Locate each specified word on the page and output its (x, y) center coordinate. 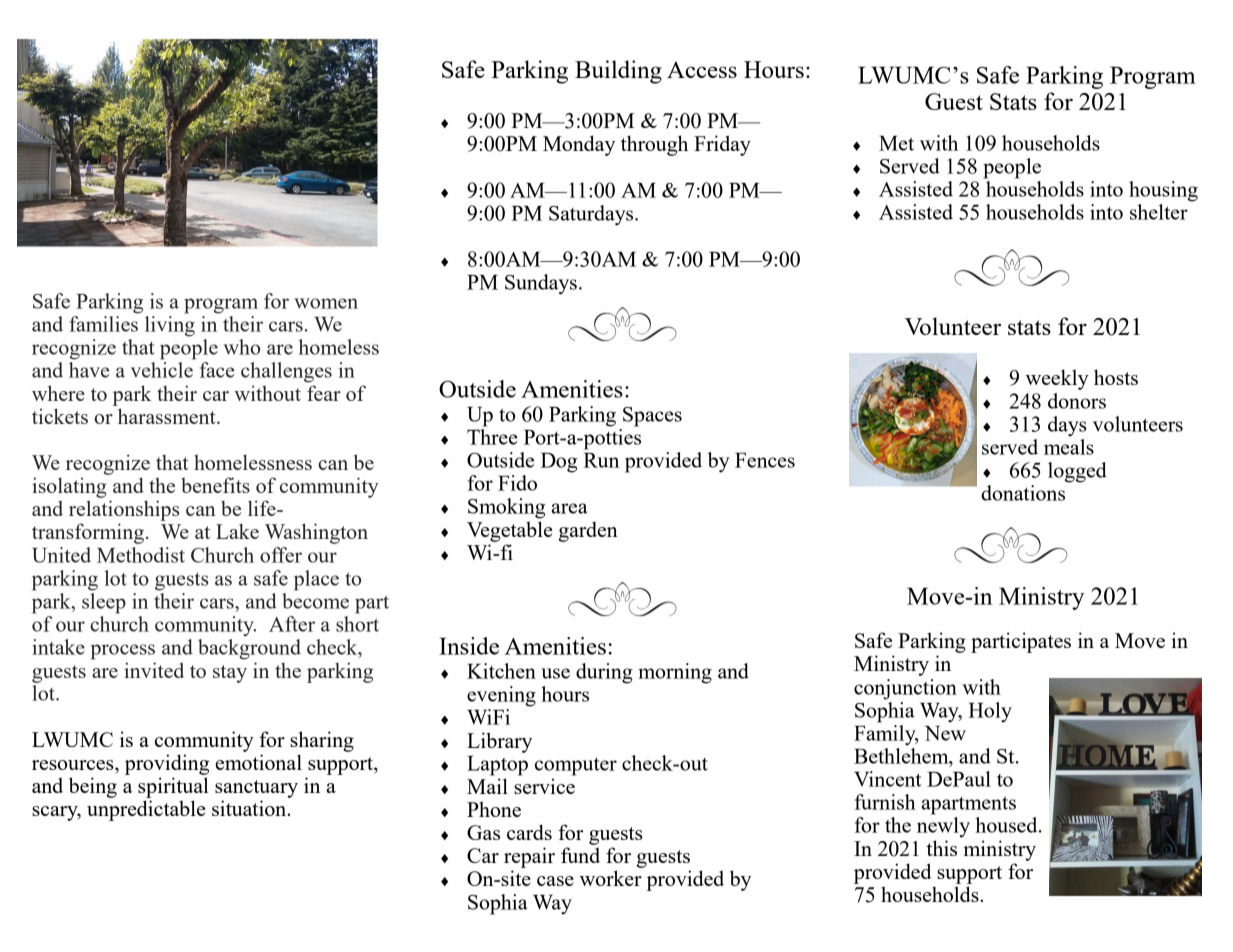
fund (580, 855)
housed (1007, 825)
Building (618, 72)
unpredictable (146, 810)
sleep (104, 603)
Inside (469, 646)
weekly (1057, 379)
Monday (579, 145)
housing (1163, 191)
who (241, 347)
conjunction (905, 689)
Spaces (652, 417)
